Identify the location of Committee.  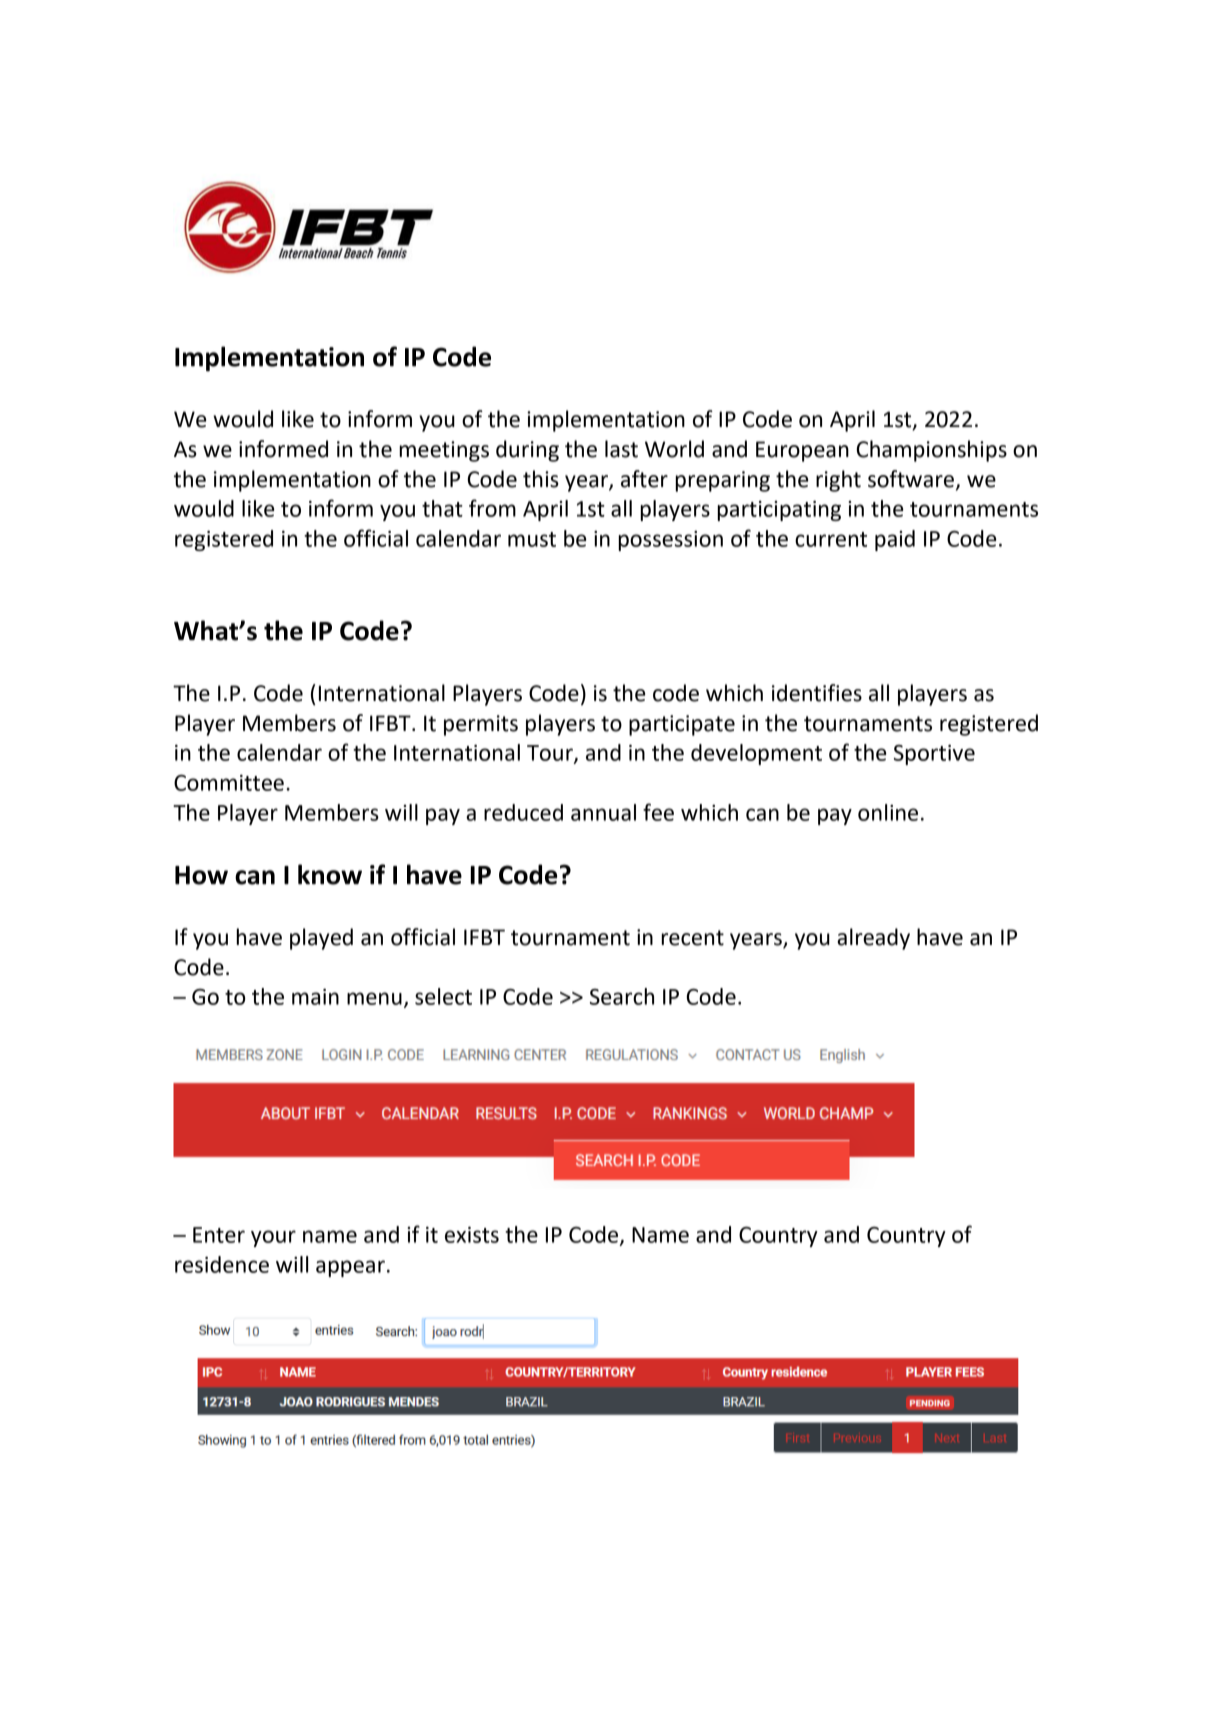
(229, 783).
